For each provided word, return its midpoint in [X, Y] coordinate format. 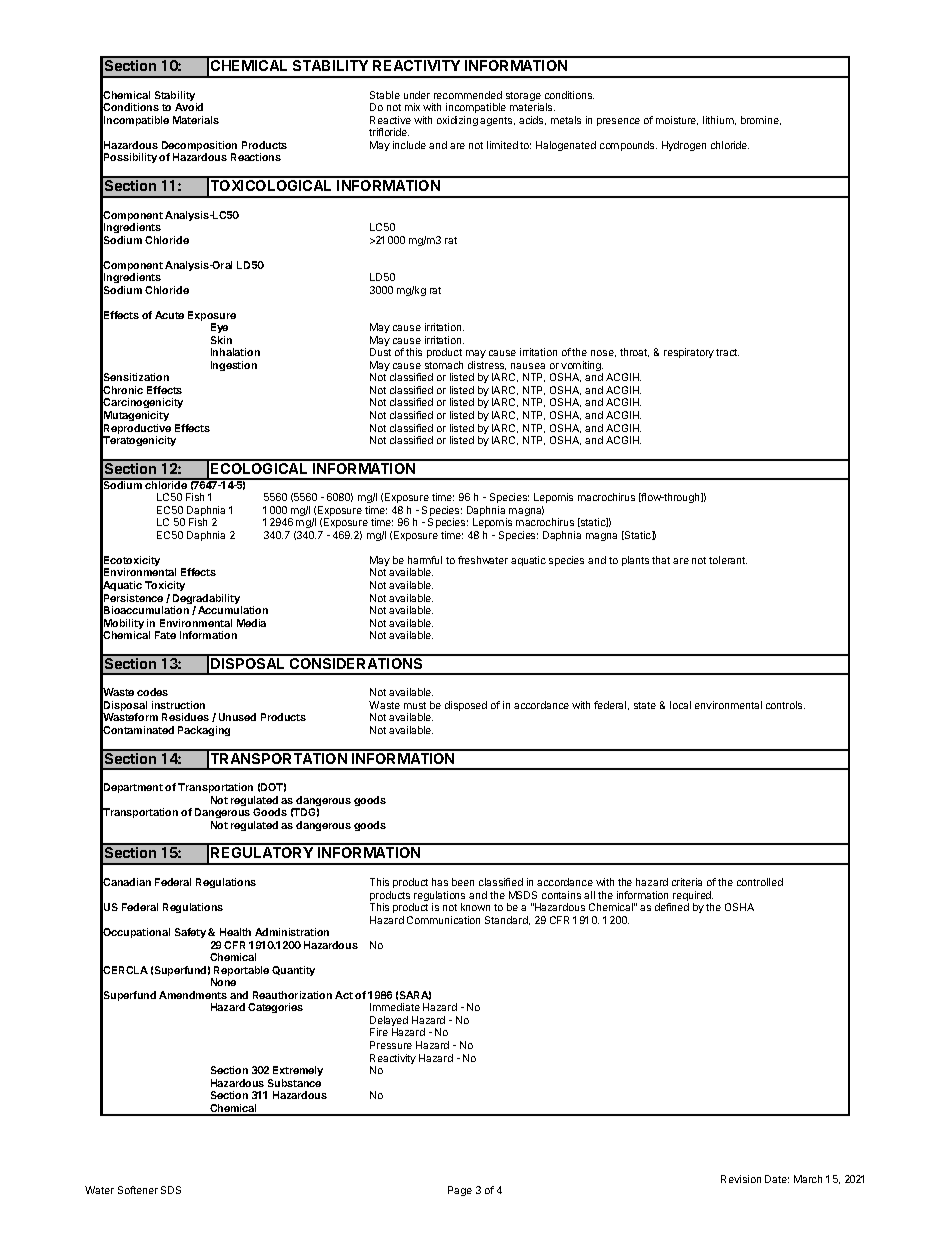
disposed [466, 706]
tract [727, 352]
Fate [165, 635]
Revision [741, 1179]
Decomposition [199, 147]
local [680, 705]
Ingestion [234, 366]
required [693, 897]
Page [460, 1191]
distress [487, 365]
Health [235, 932]
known [475, 907]
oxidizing [457, 121]
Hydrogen [684, 146]
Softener [138, 1190]
